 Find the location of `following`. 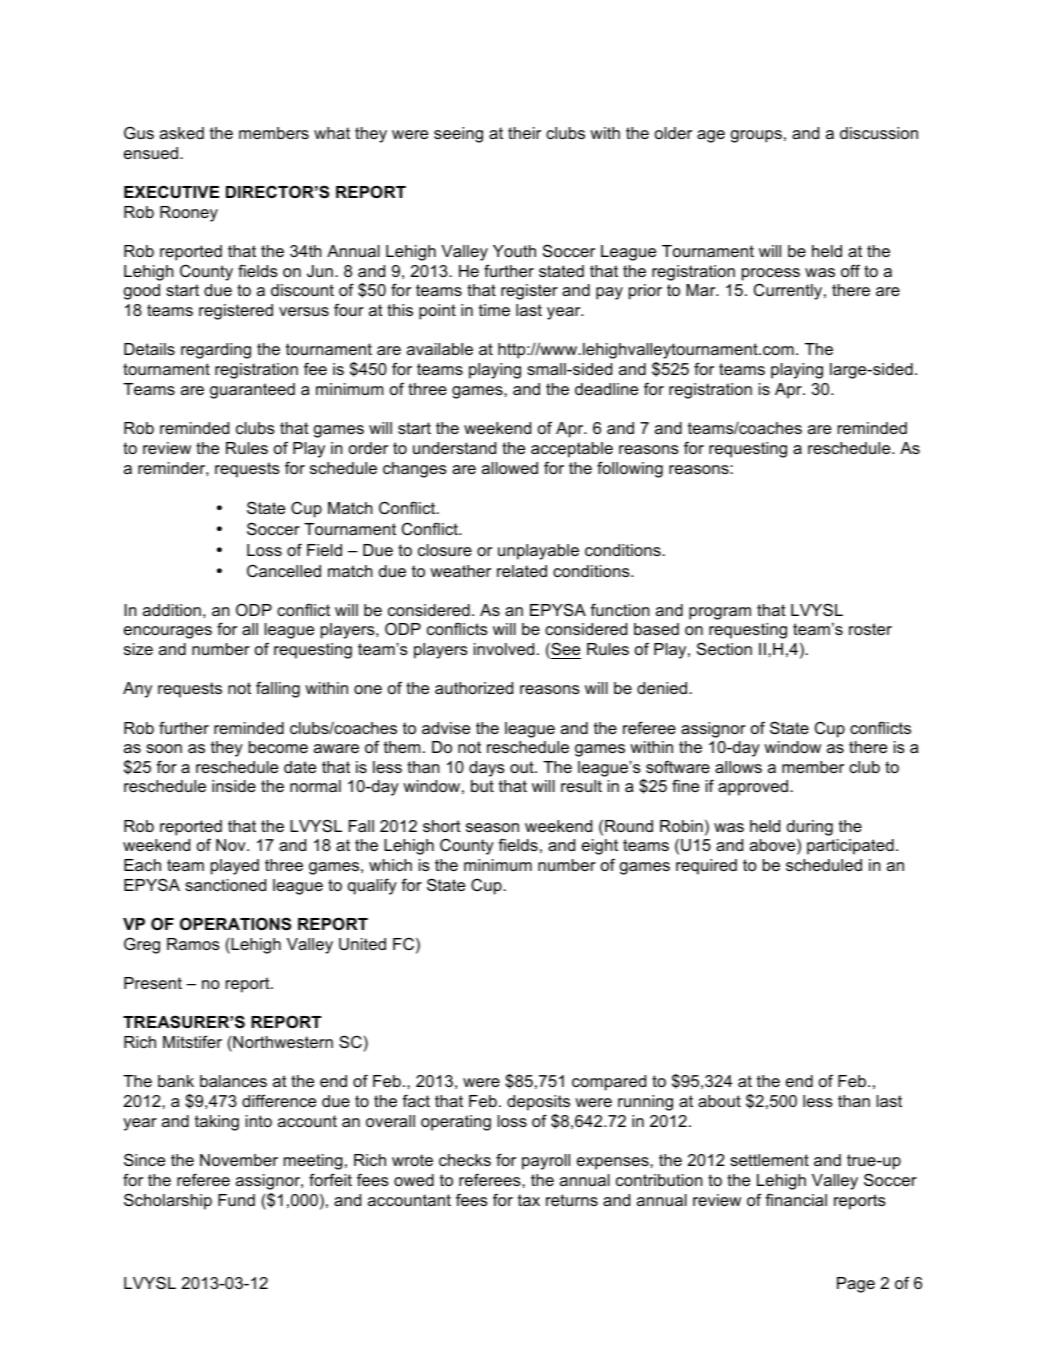

following is located at coordinates (630, 469).
